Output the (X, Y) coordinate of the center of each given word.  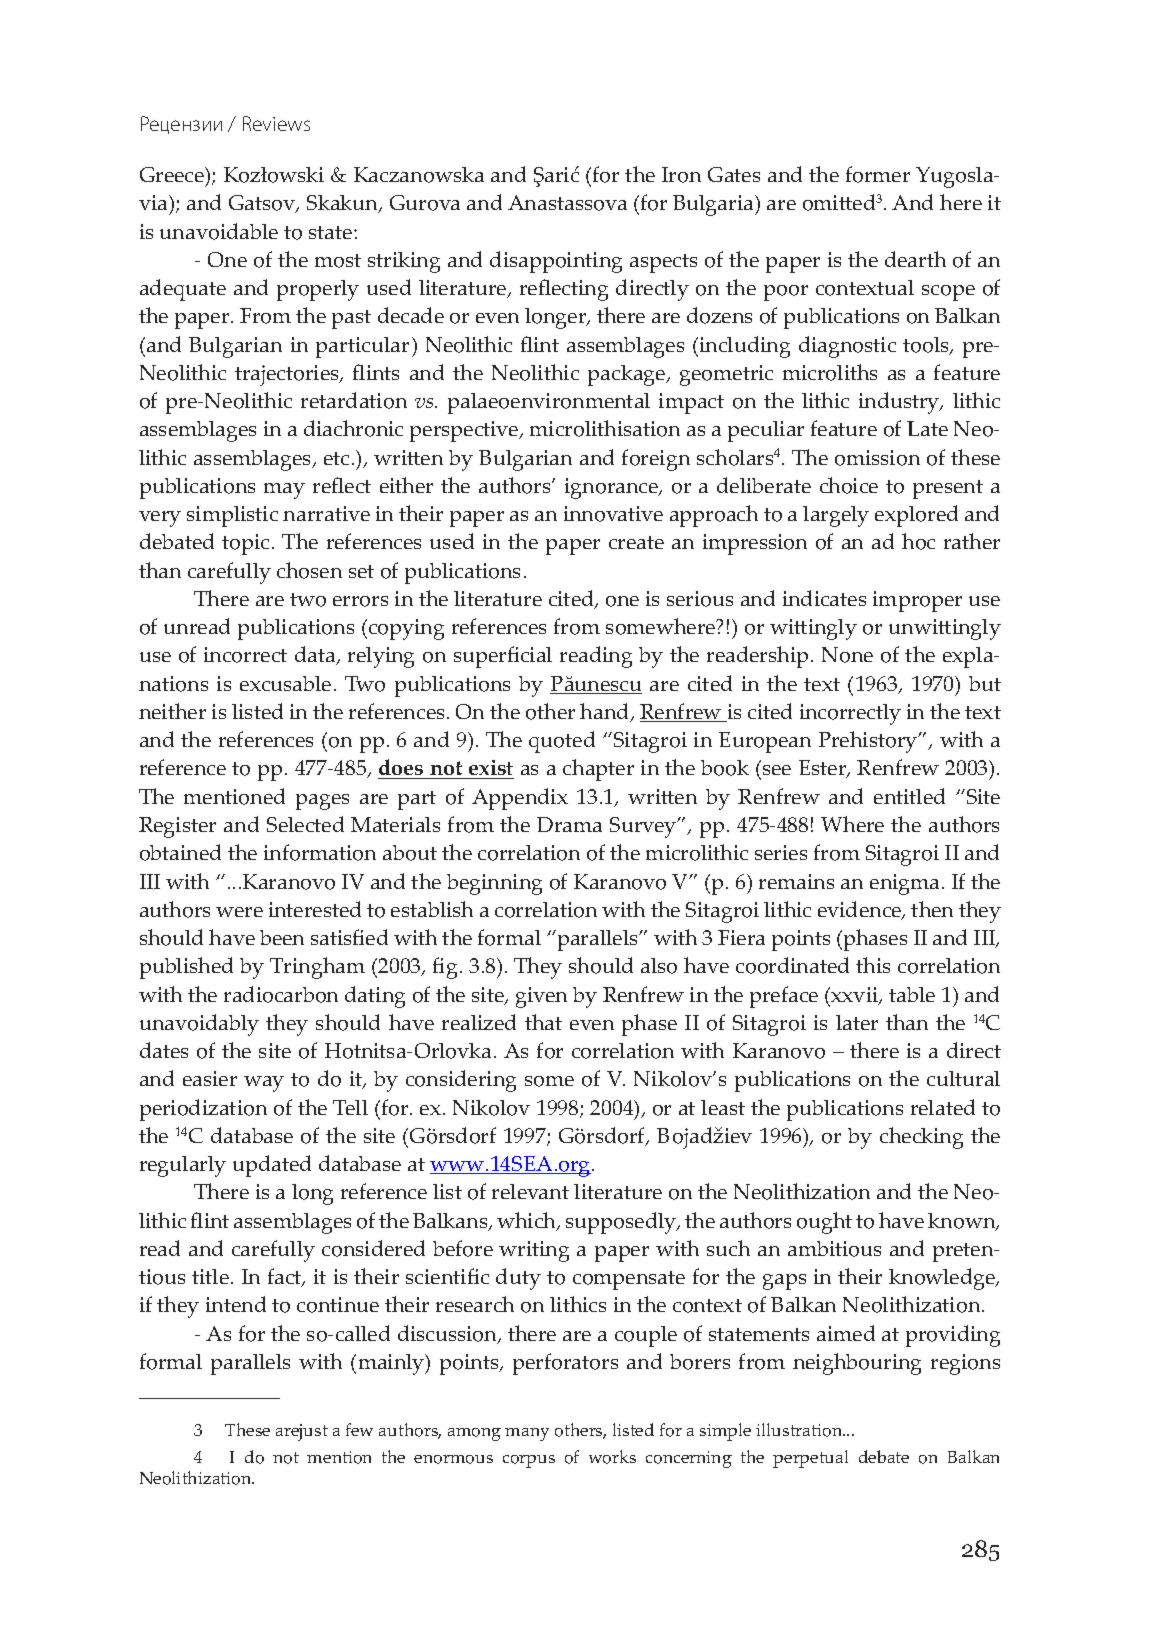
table (912, 994)
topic (247, 544)
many (527, 1434)
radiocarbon (281, 994)
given (541, 997)
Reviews (276, 123)
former (878, 174)
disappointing (556, 262)
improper (917, 601)
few (359, 1429)
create (636, 542)
